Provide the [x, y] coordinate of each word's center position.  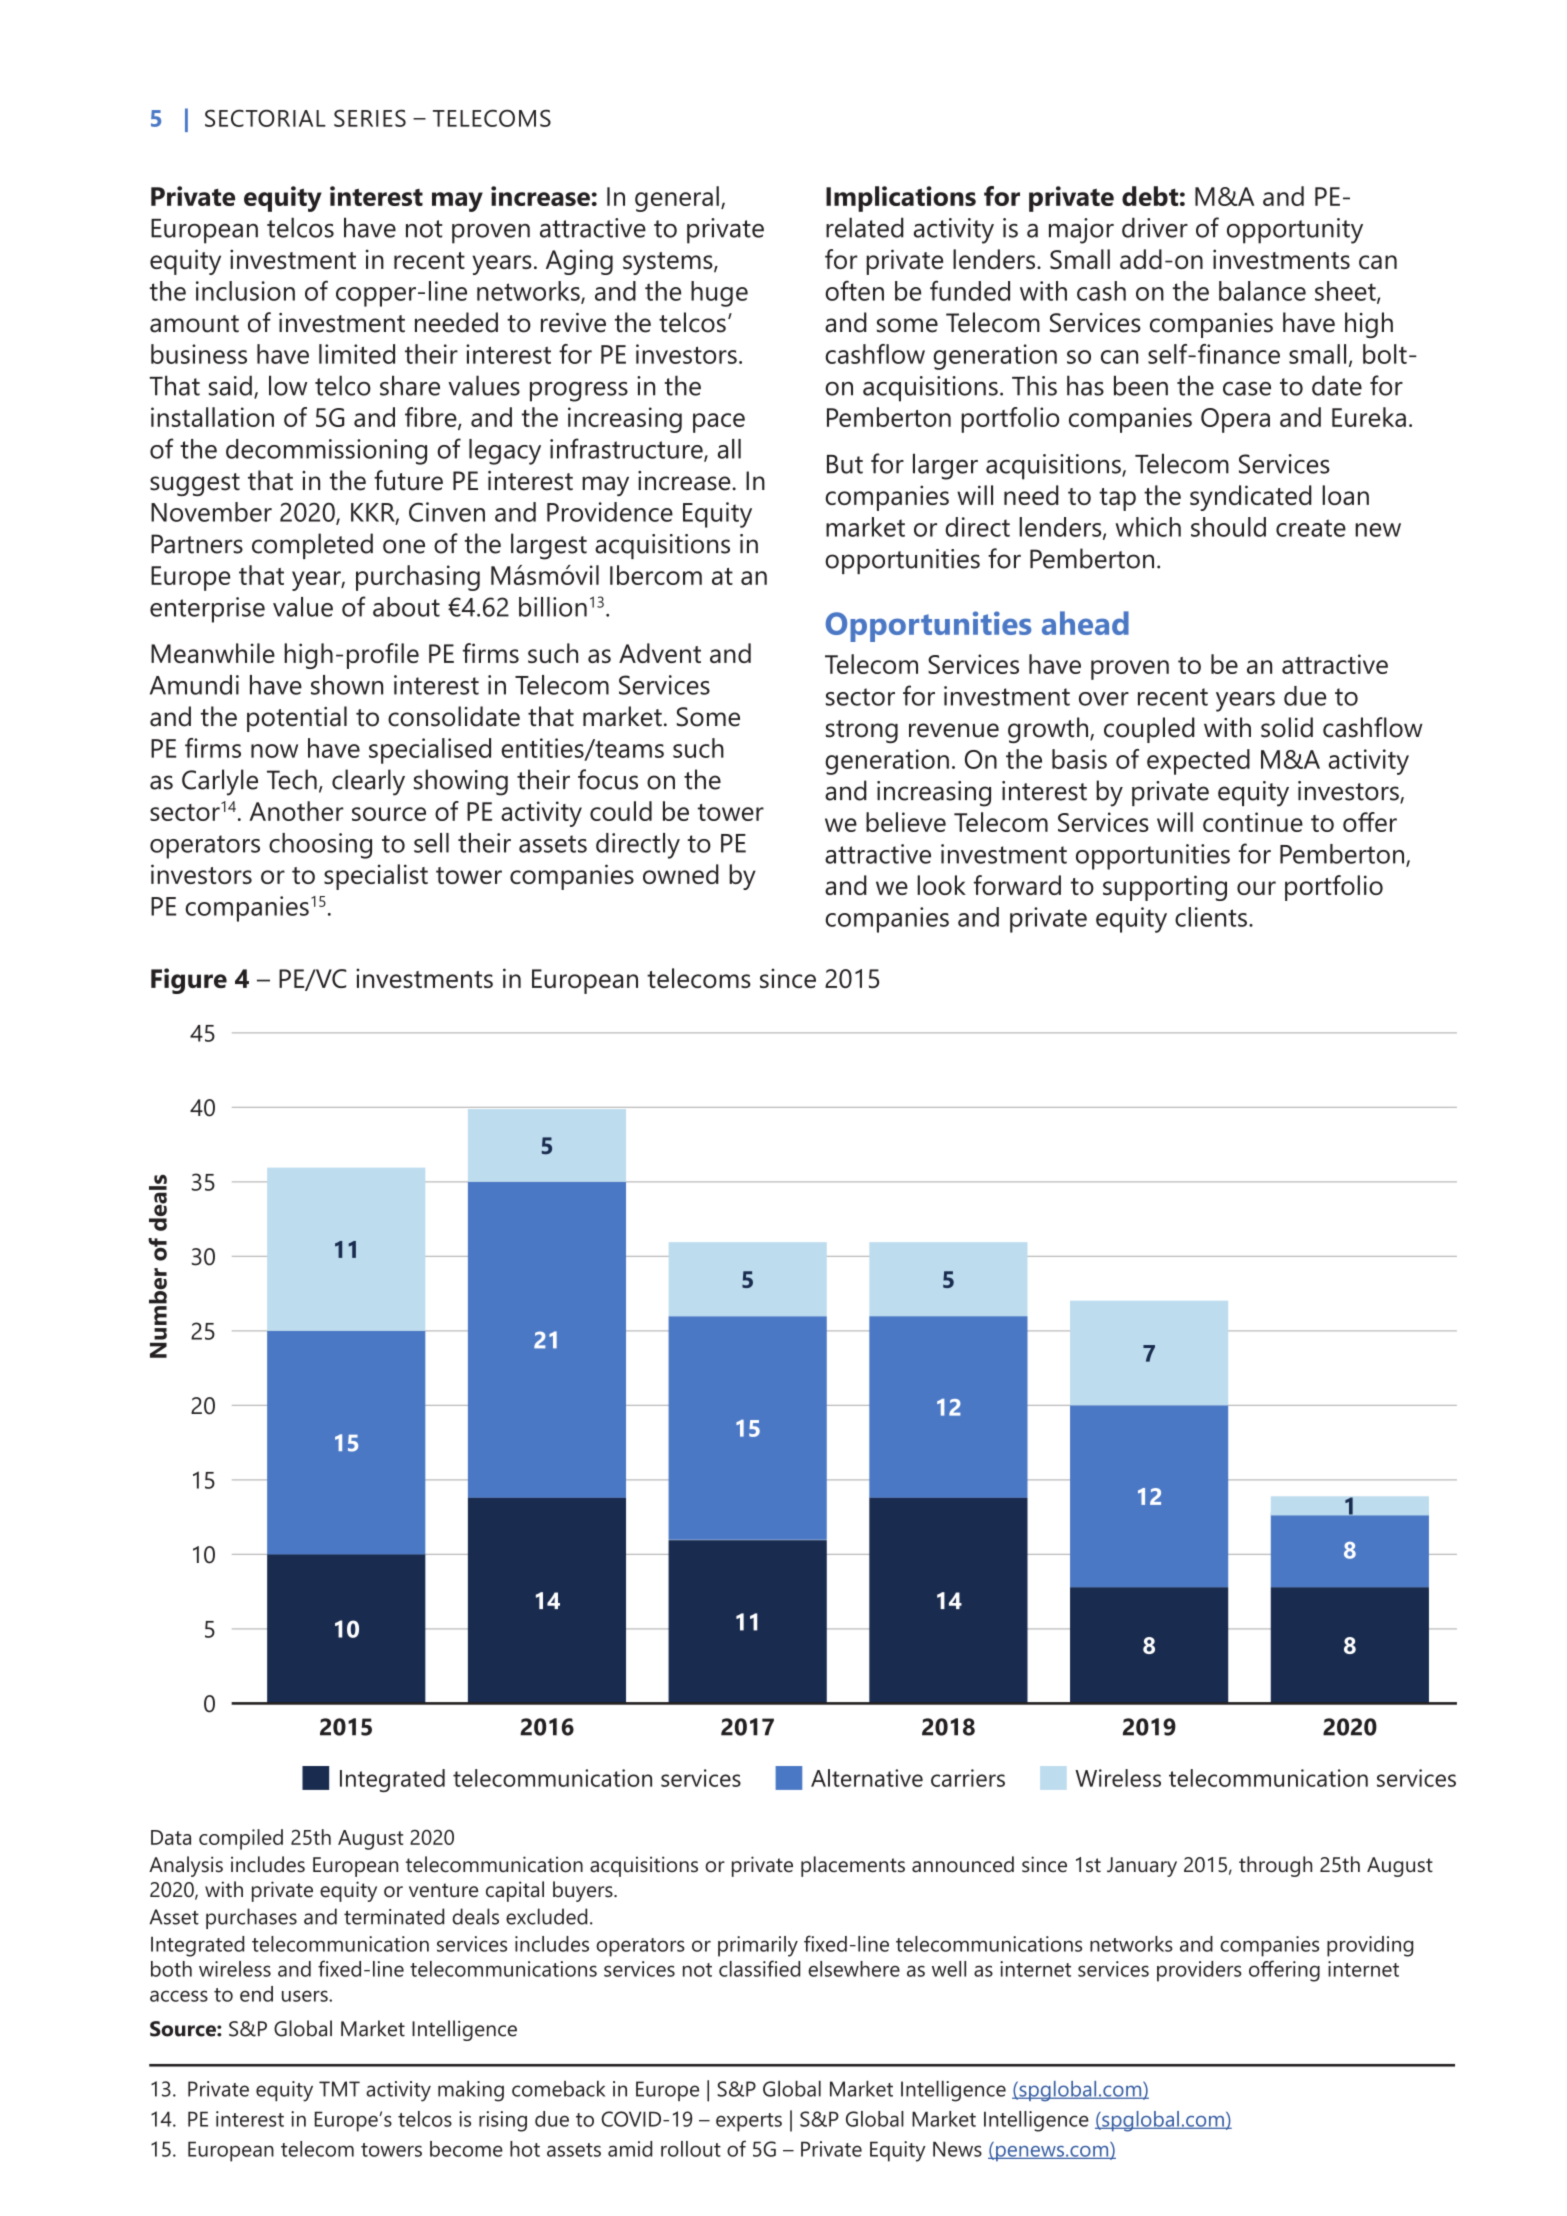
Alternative [867, 1778]
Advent [660, 653]
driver [1155, 227]
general [677, 199]
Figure [189, 981]
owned [681, 874]
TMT [339, 2089]
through [1275, 1866]
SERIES [370, 118]
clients [1211, 917]
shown [347, 685]
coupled [1149, 730]
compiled [241, 1839]
